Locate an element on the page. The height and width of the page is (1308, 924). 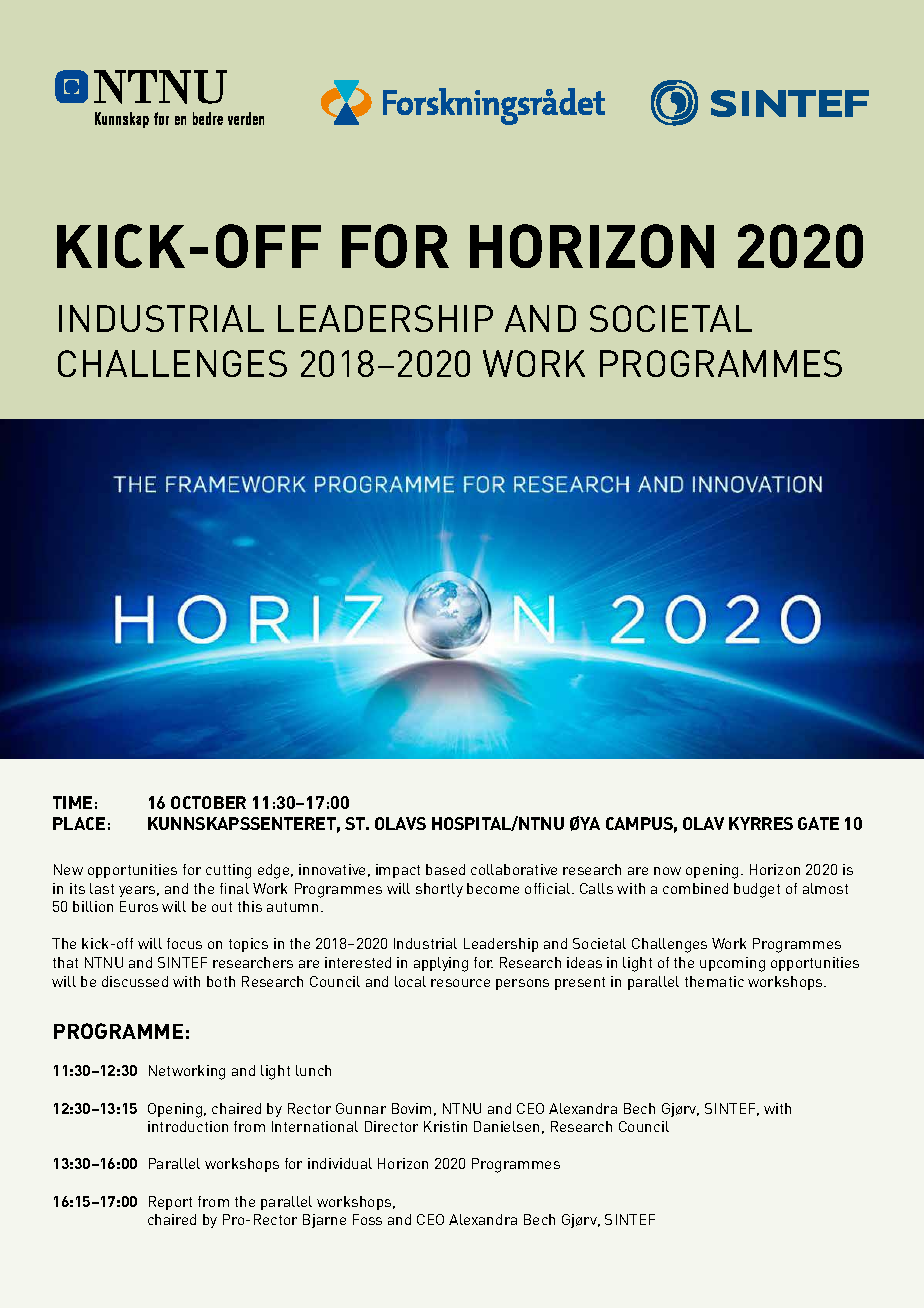
based is located at coordinates (445, 869).
